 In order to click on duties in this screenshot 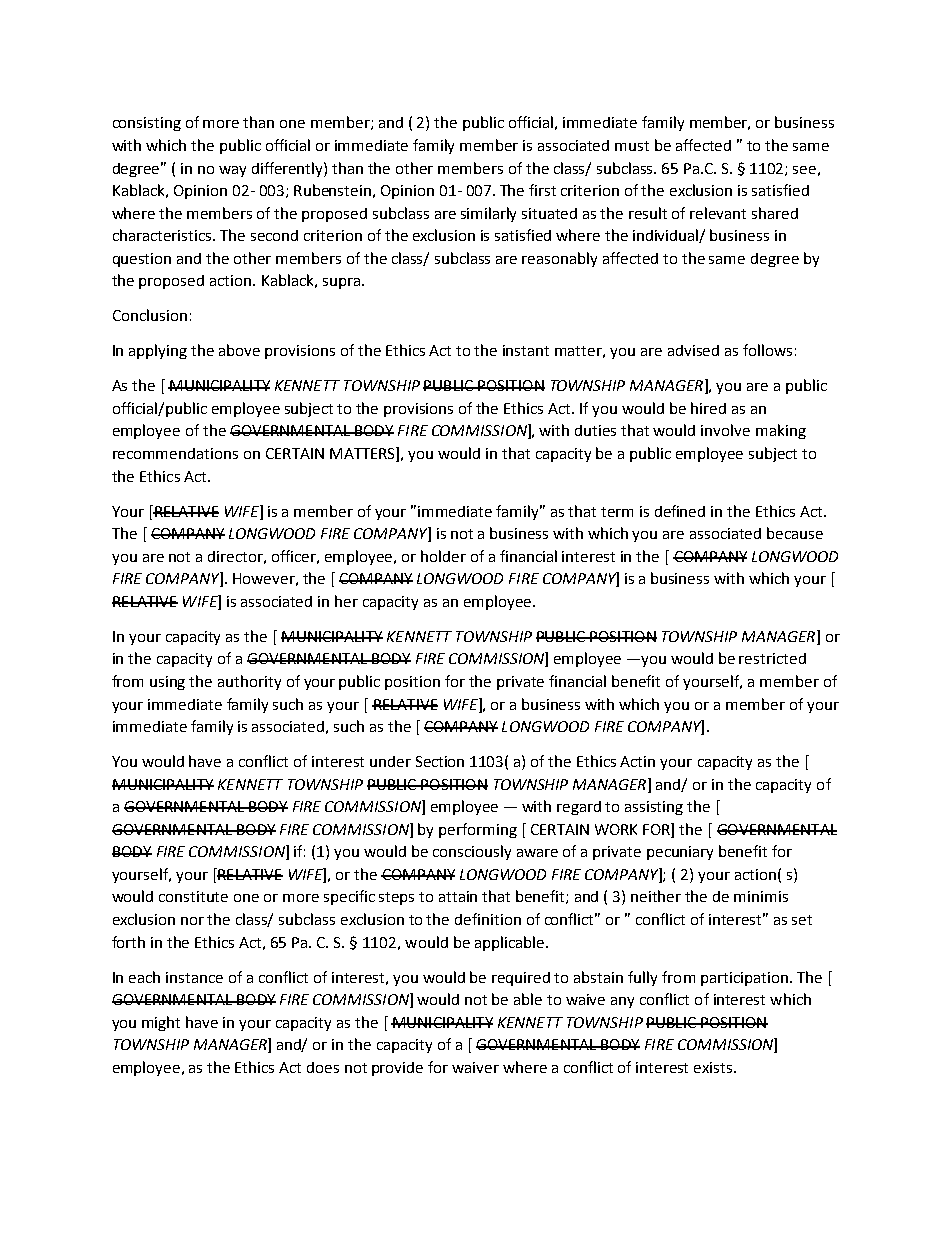, I will do `click(595, 430)`.
